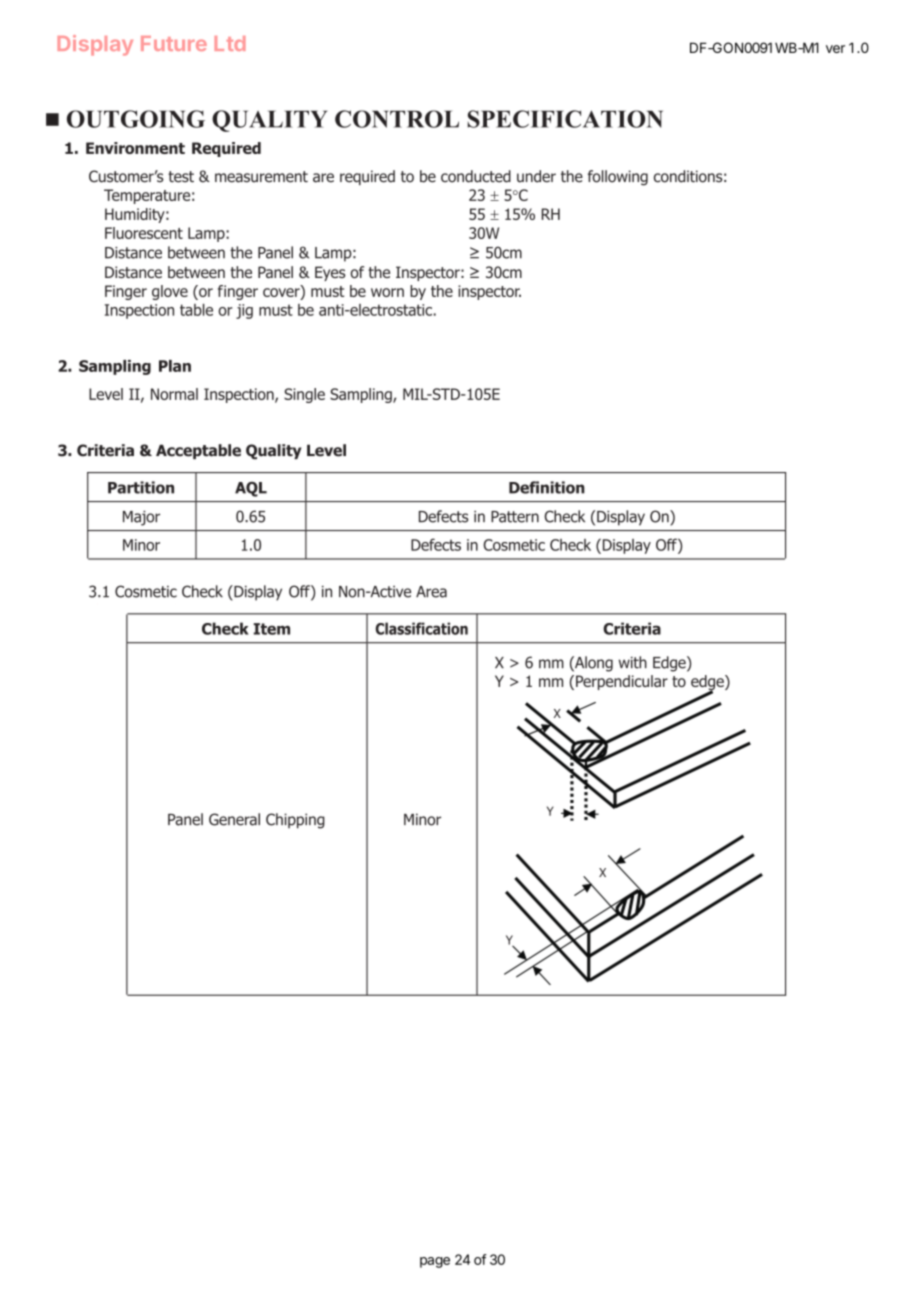 The image size is (924, 1308). What do you see at coordinates (397, 119) in the image?
I see `CONTROL` at bounding box center [397, 119].
